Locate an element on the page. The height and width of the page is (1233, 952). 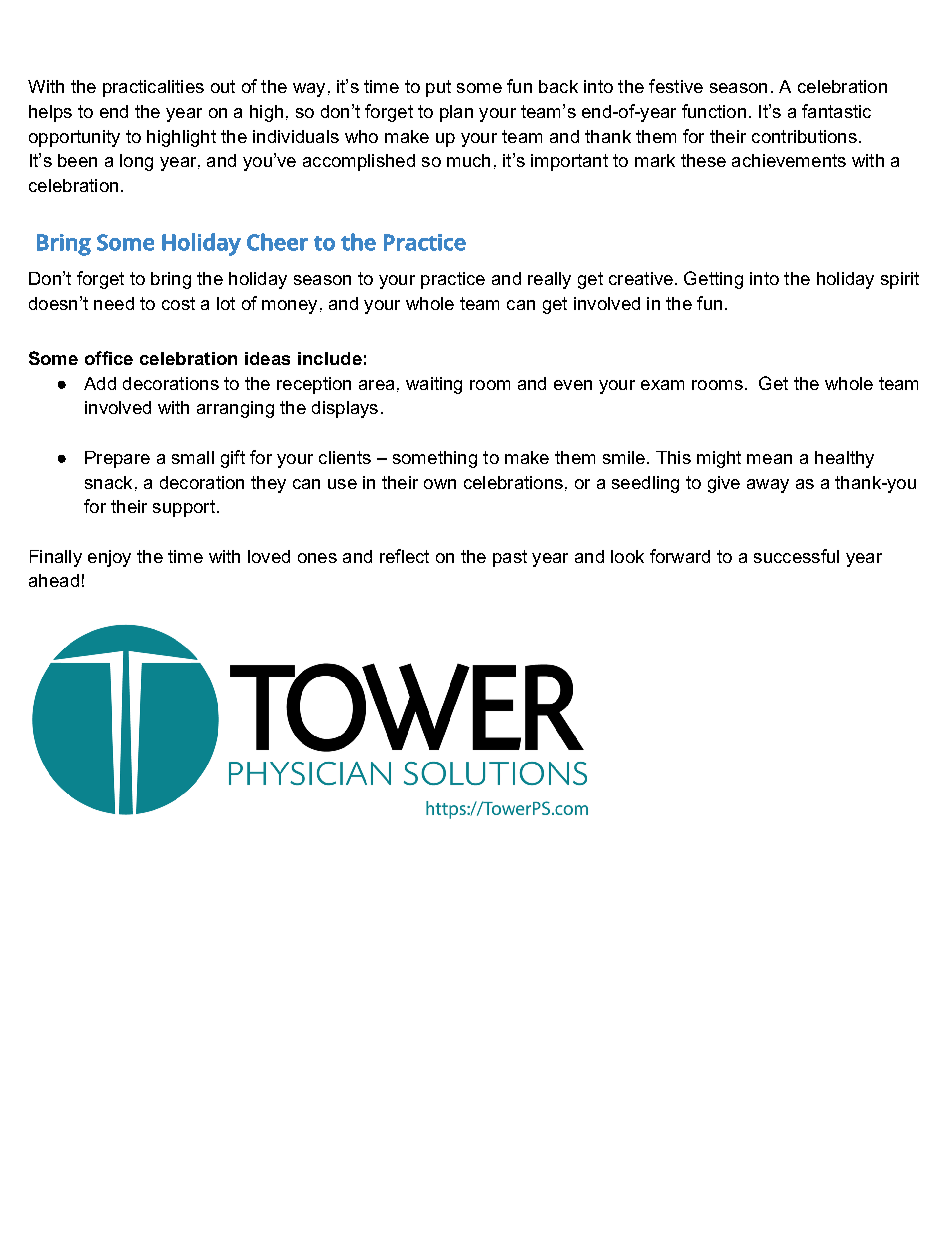
successful is located at coordinates (796, 556).
